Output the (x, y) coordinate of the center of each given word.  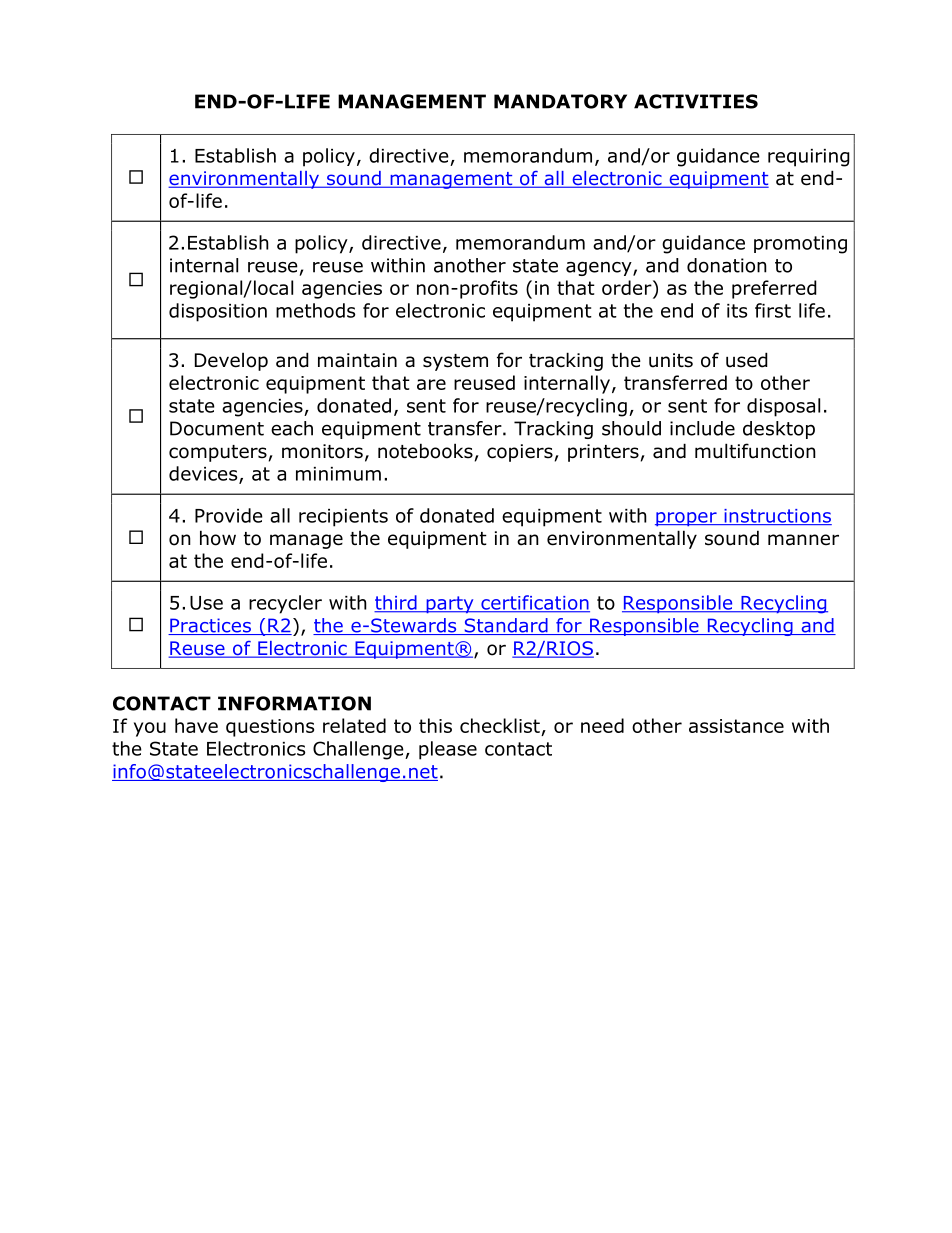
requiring (809, 158)
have (196, 725)
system (455, 362)
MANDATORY (560, 101)
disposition (218, 312)
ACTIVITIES (696, 101)
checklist (501, 727)
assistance (736, 726)
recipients (343, 518)
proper (687, 519)
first (773, 310)
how (218, 538)
